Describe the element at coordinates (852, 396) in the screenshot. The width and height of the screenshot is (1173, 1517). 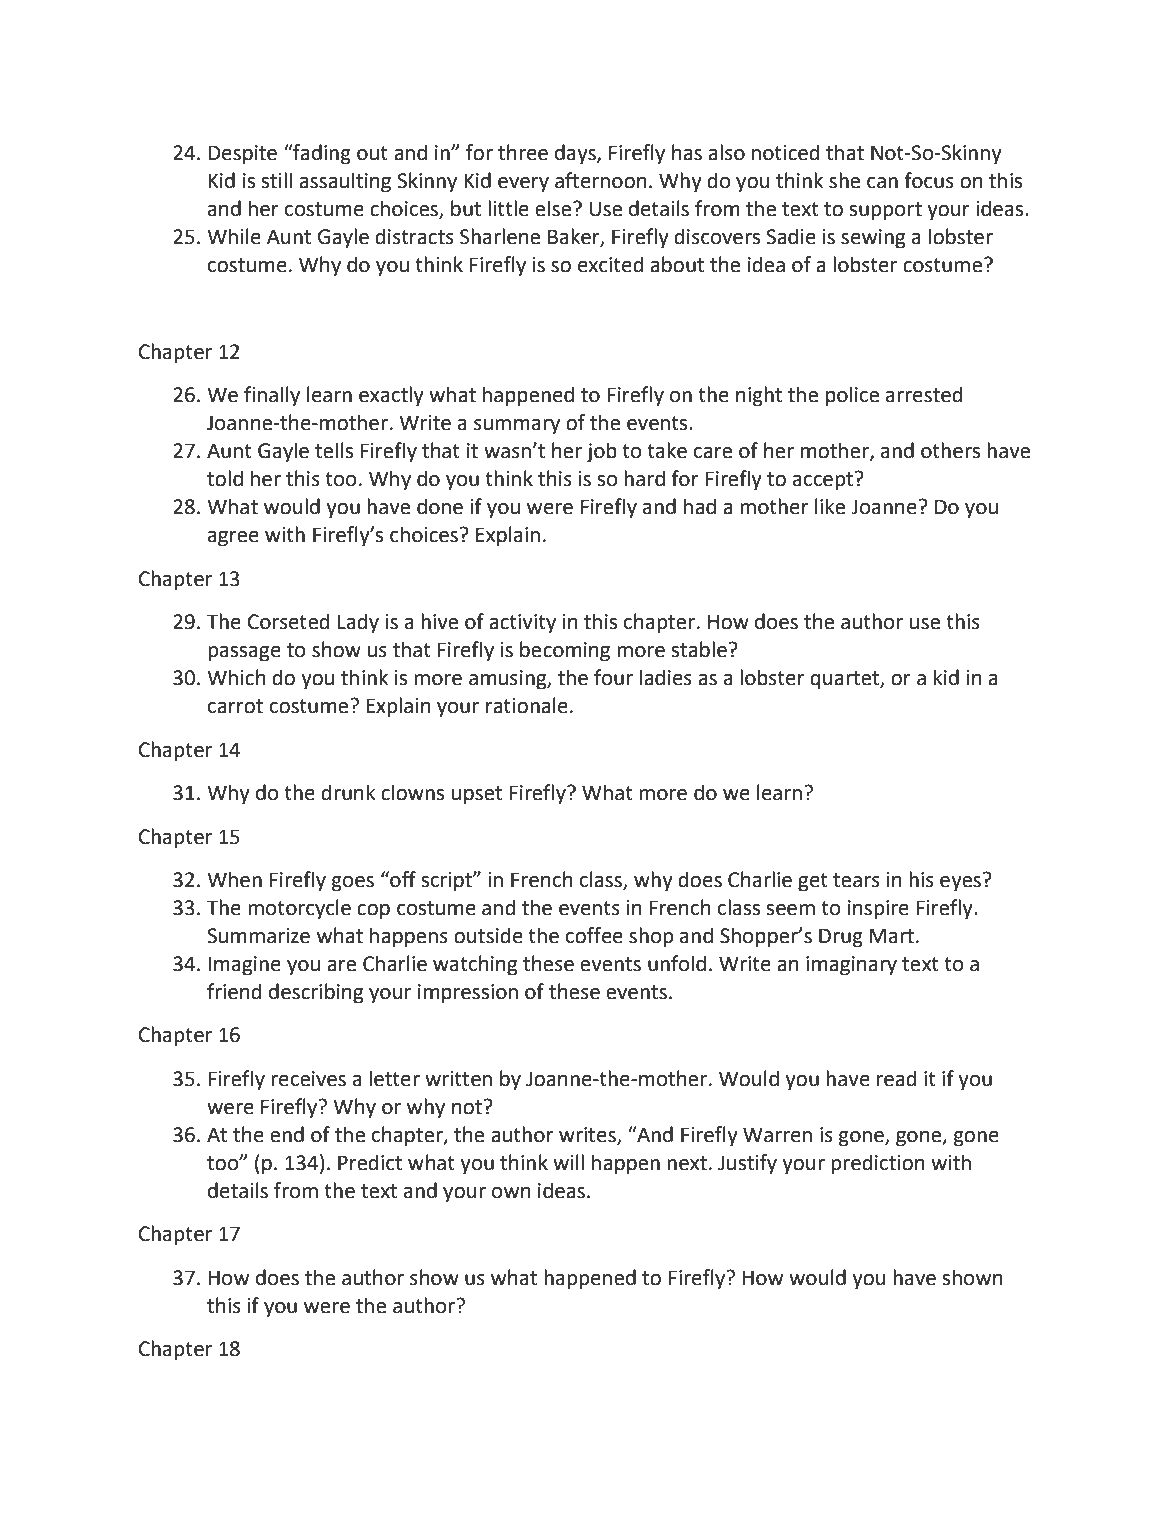
I see `police` at that location.
